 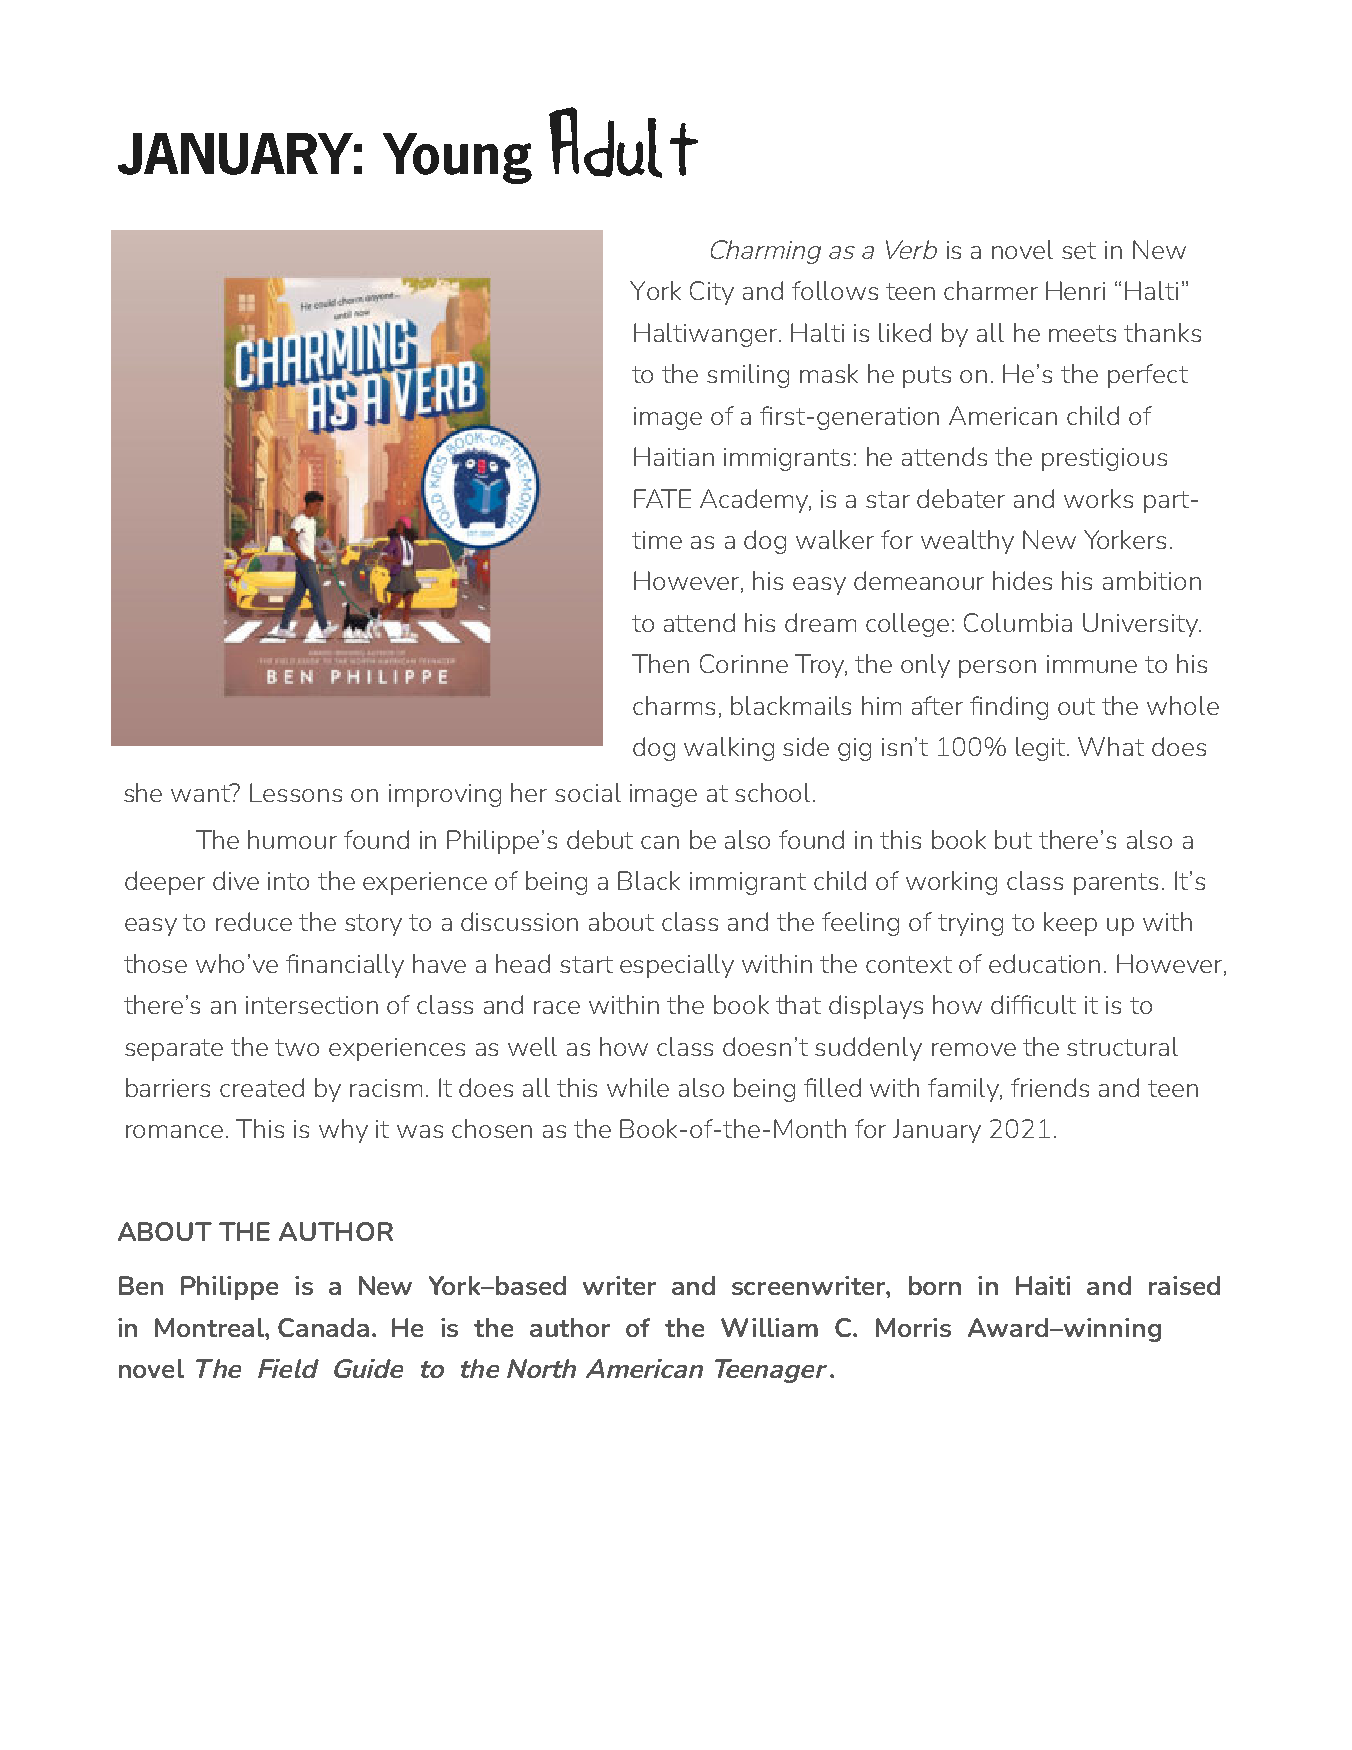 I want to click on parents, so click(x=1116, y=884).
